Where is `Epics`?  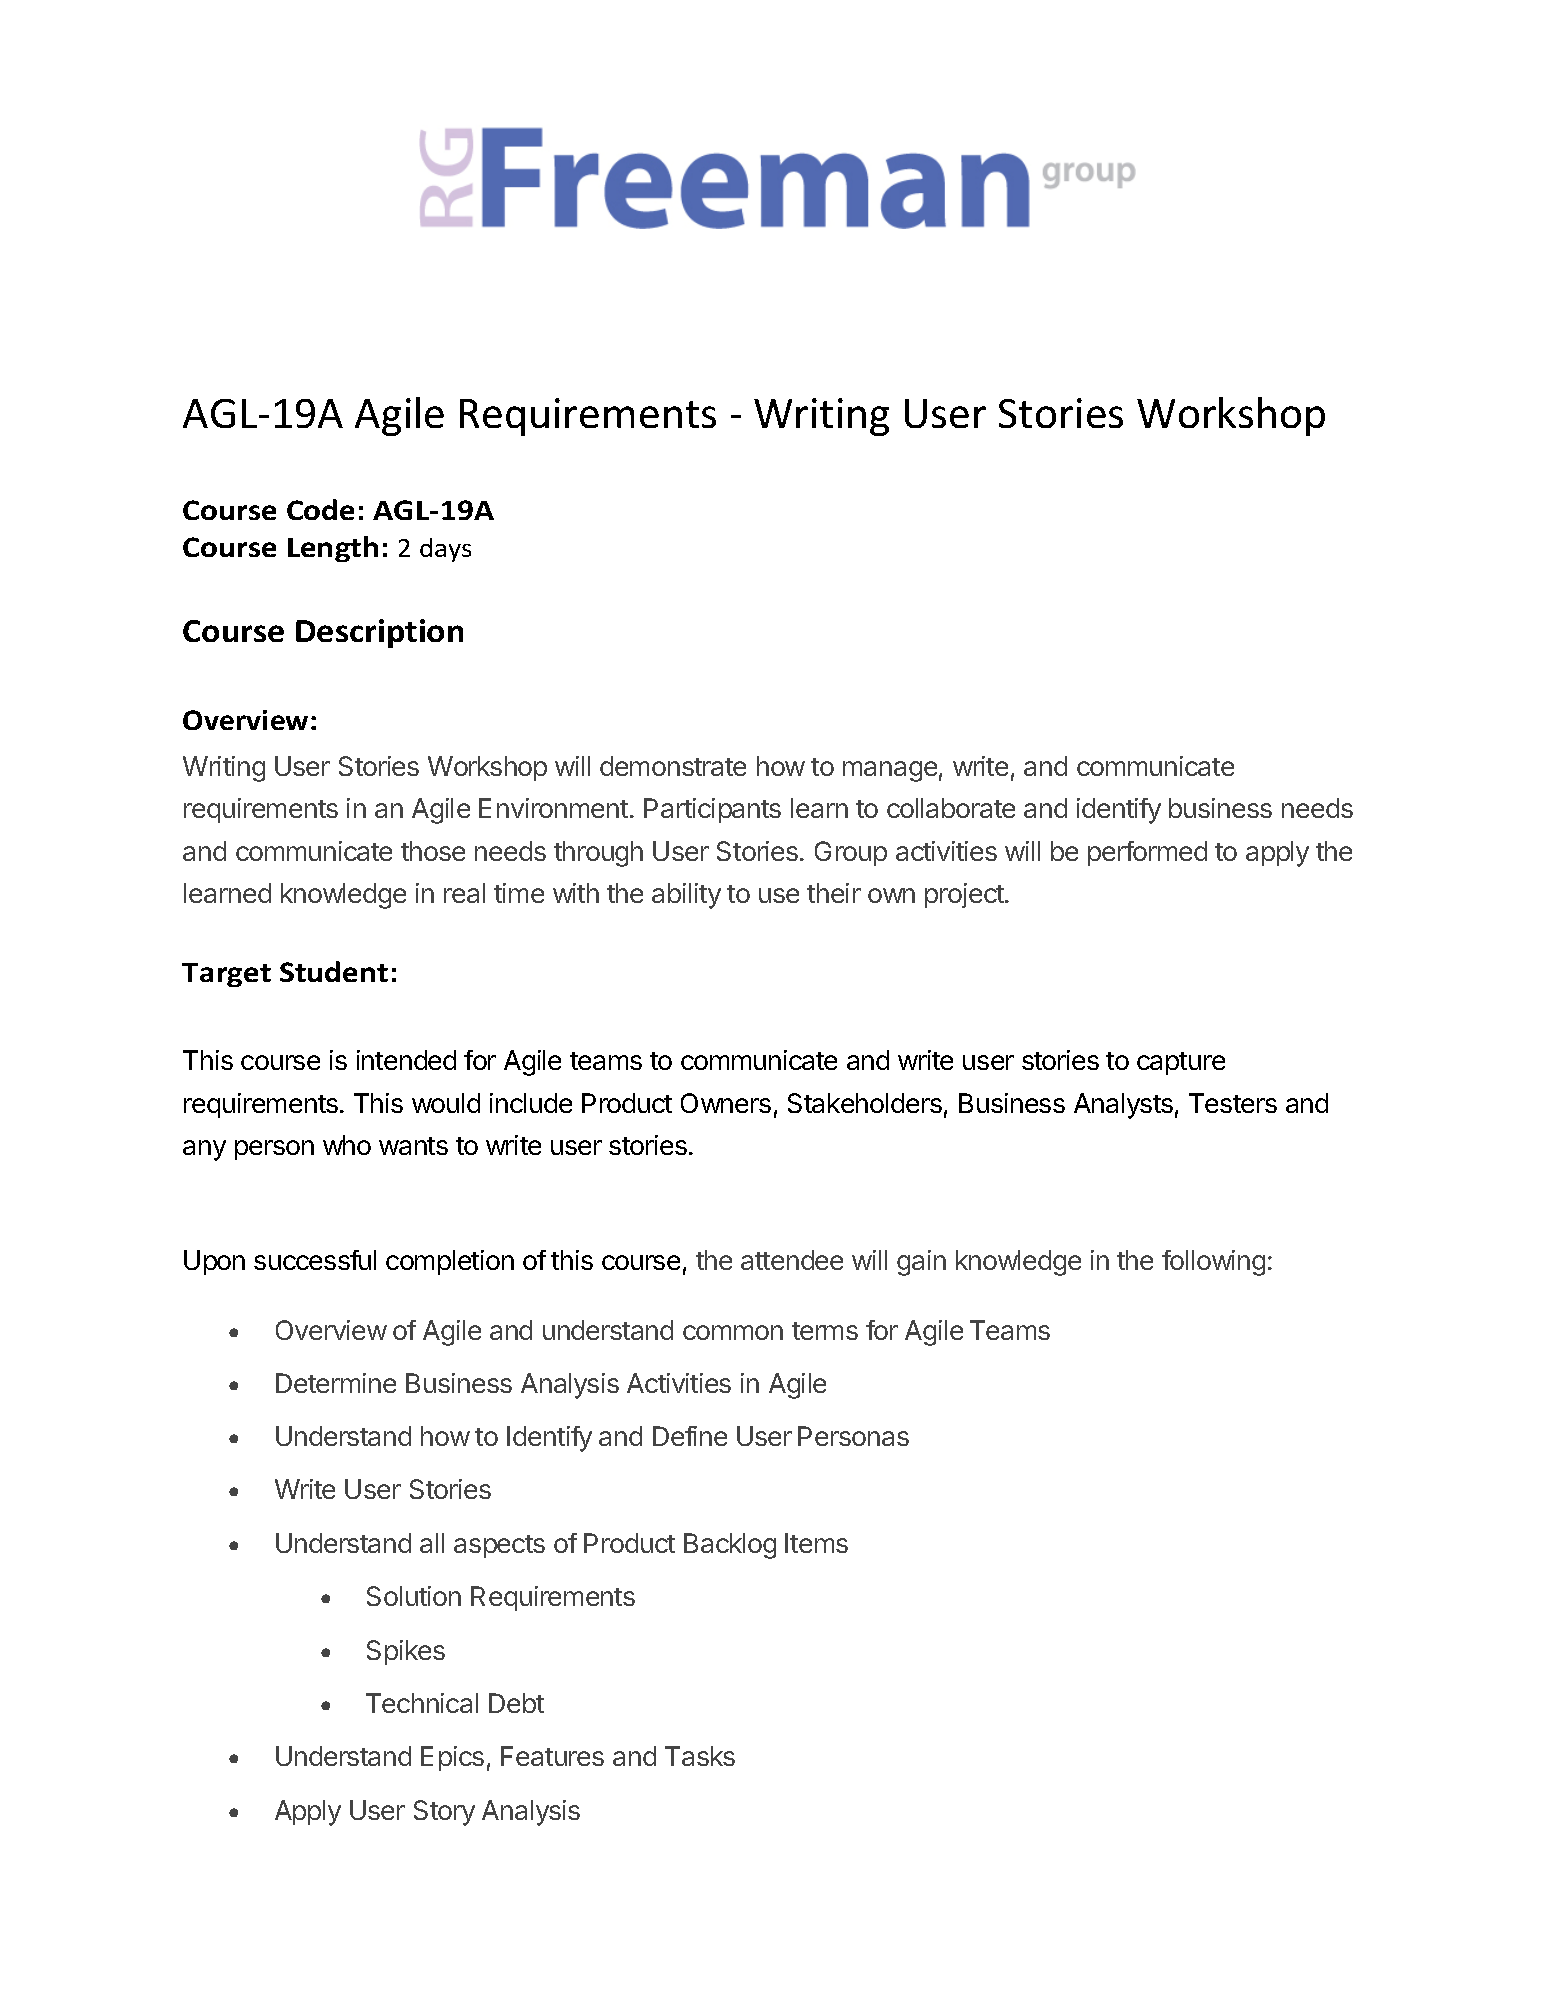 Epics is located at coordinates (452, 1758).
